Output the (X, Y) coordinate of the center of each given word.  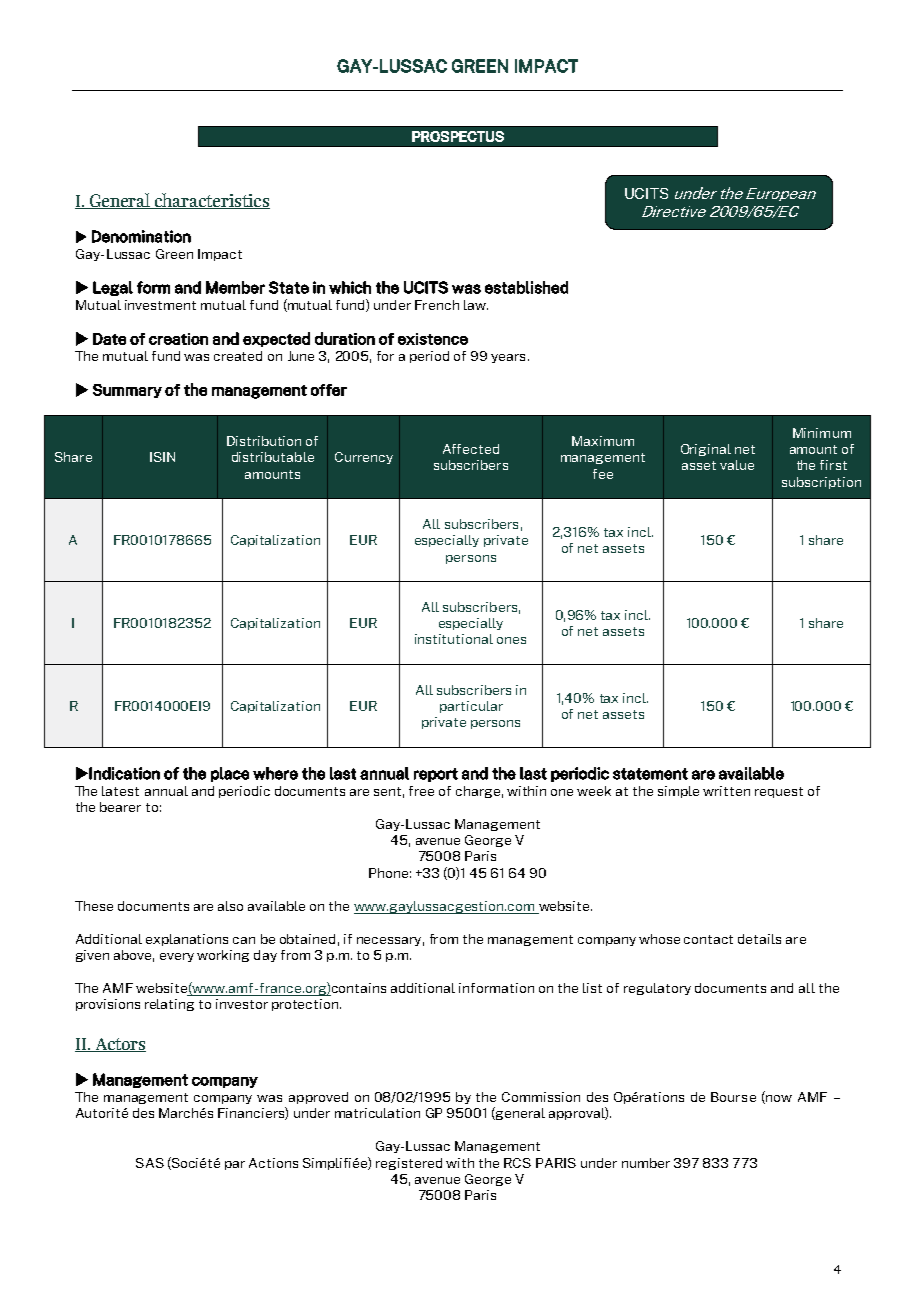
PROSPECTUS (458, 136)
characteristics (211, 201)
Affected (471, 449)
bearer (120, 807)
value (737, 465)
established (526, 287)
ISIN (162, 457)
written (726, 791)
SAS (150, 1163)
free (421, 791)
